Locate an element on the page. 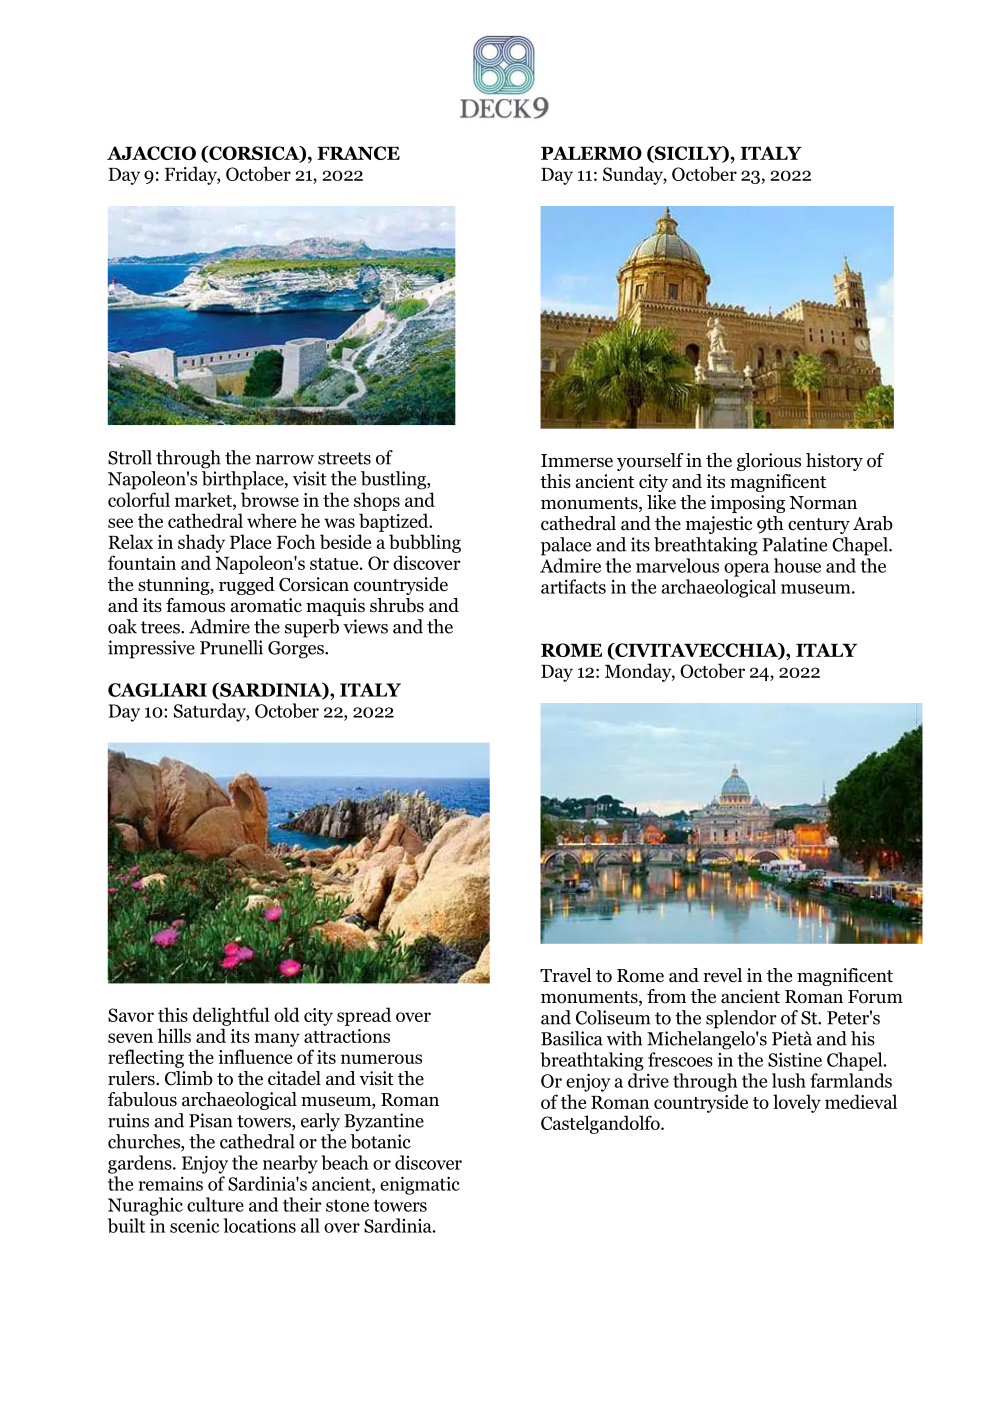 This image has height=1422, width=1007. lovely is located at coordinates (797, 1103).
